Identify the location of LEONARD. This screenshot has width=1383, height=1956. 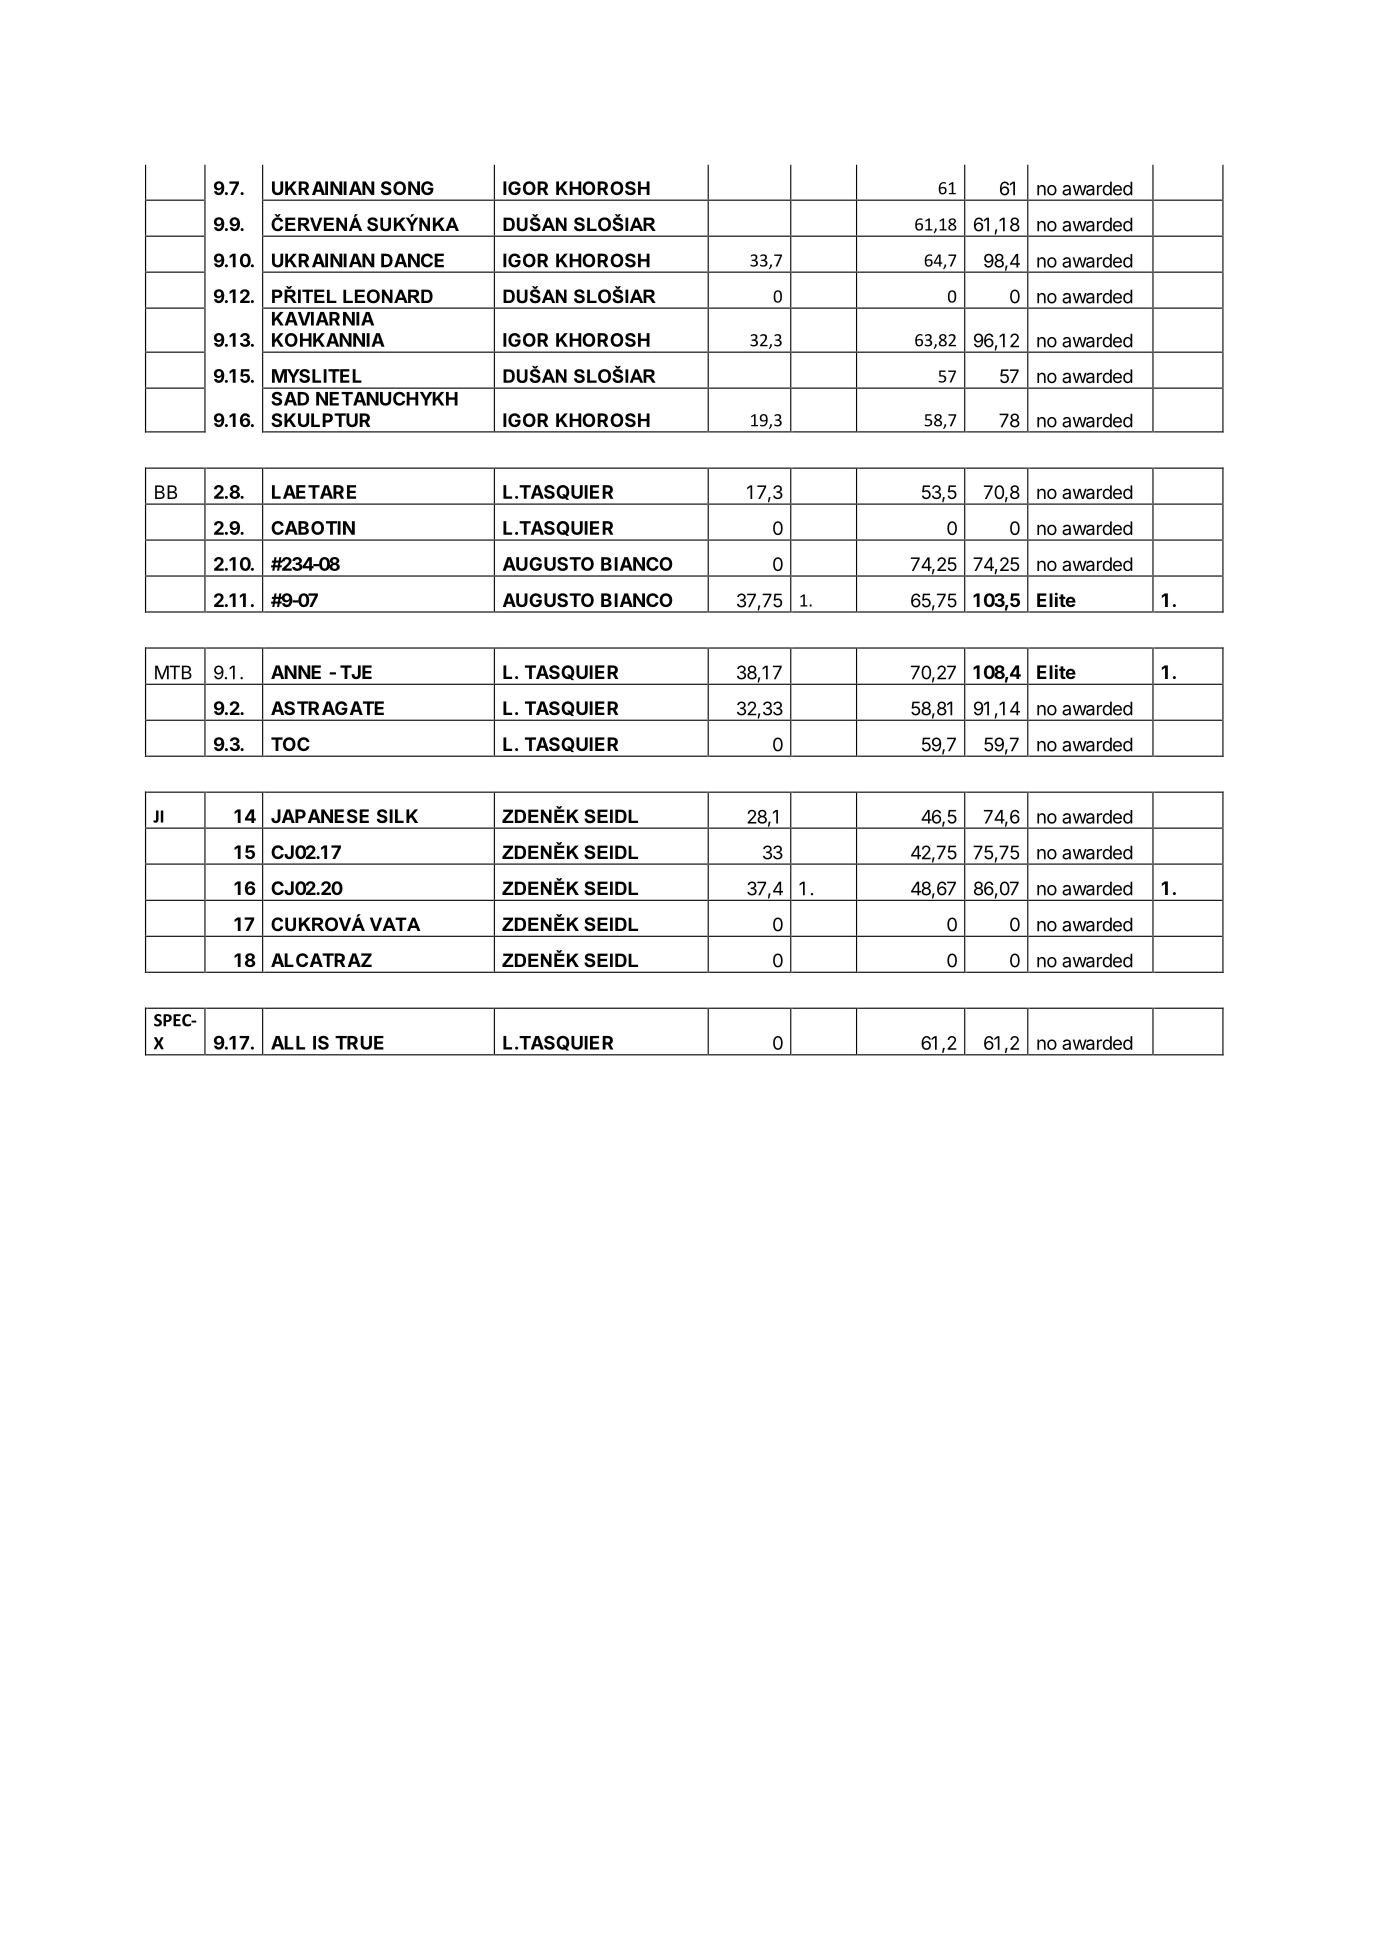
(388, 296).
